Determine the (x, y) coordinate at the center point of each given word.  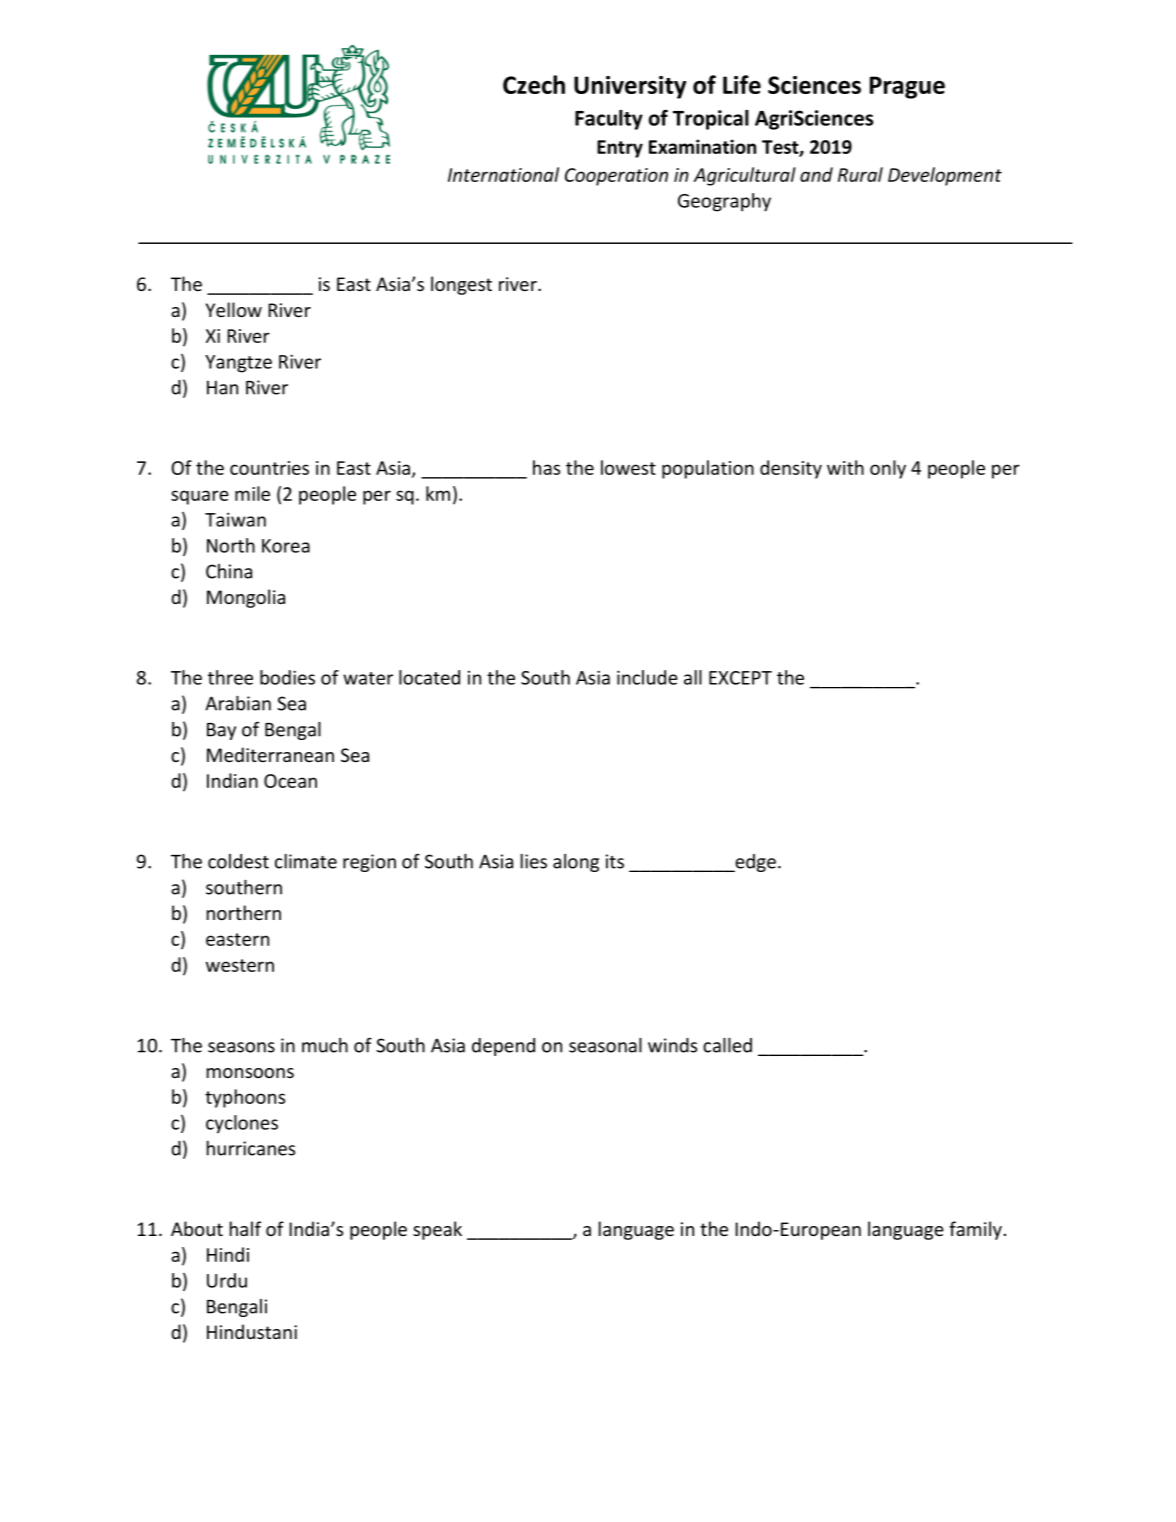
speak (437, 1230)
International (503, 174)
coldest (238, 861)
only (888, 469)
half (245, 1228)
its (615, 861)
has (546, 467)
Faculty (609, 120)
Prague (907, 87)
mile (252, 493)
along (576, 863)
